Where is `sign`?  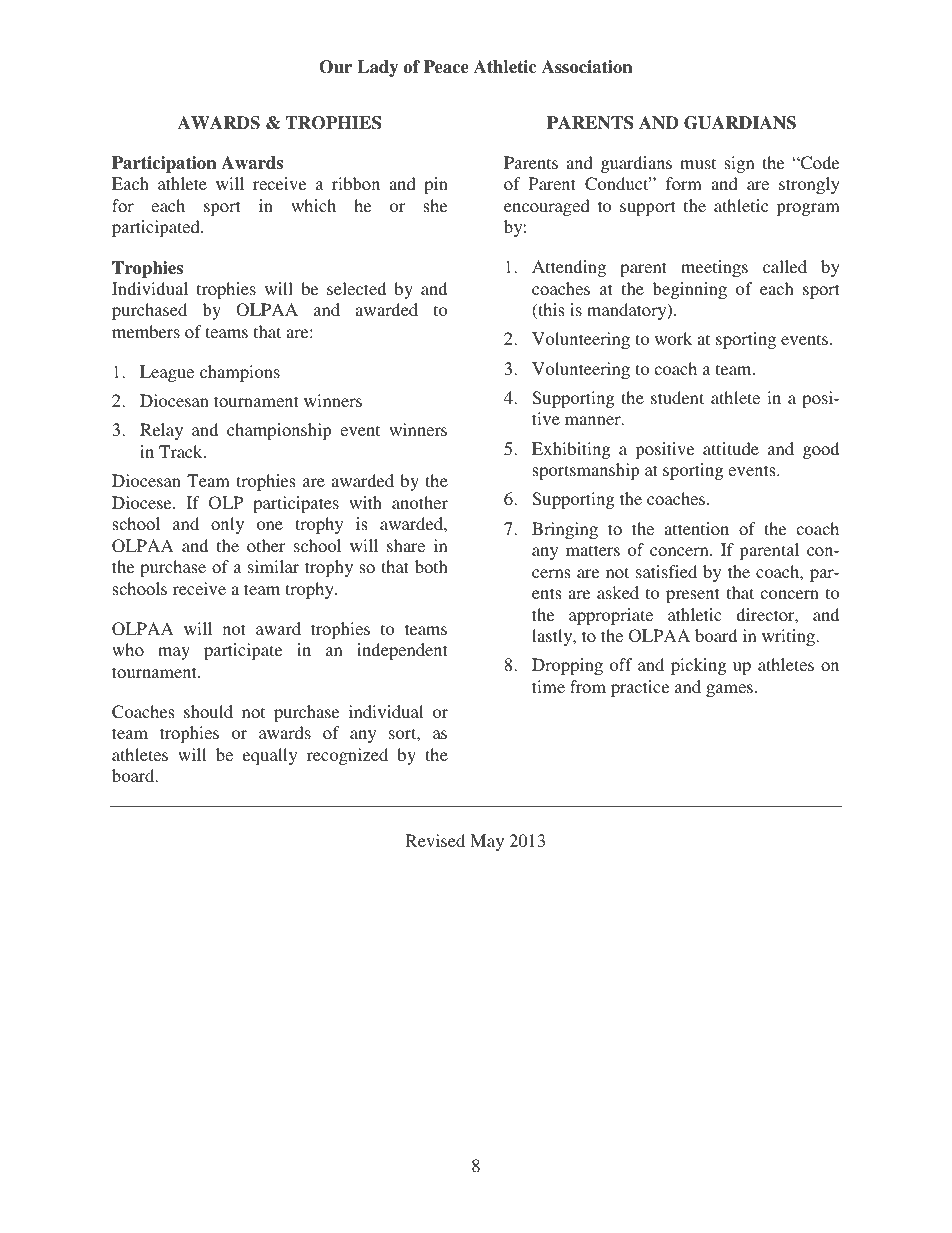 sign is located at coordinates (739, 164).
